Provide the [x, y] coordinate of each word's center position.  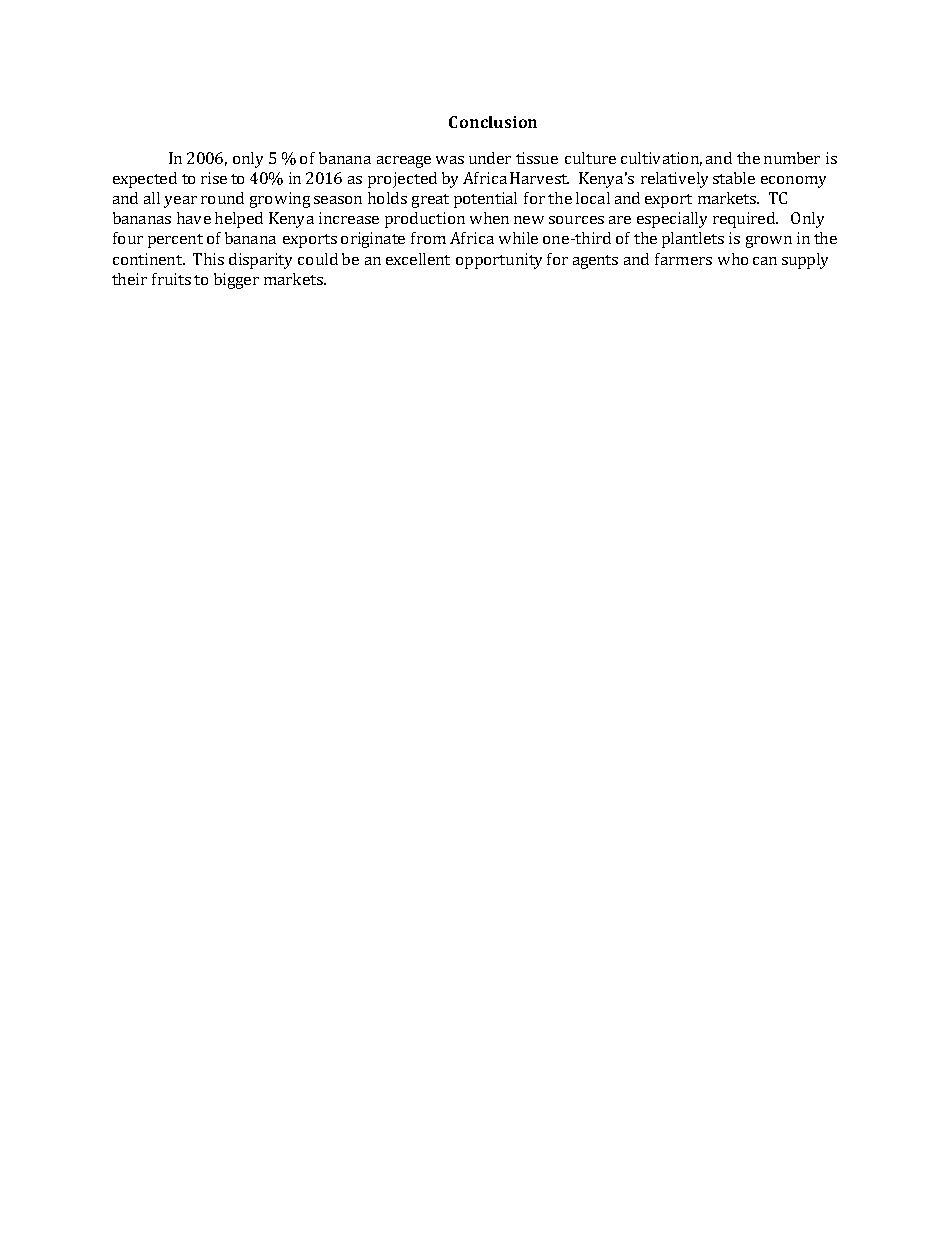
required [745, 220]
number [792, 158]
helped [239, 220]
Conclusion [493, 122]
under [490, 158]
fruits [171, 279]
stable [734, 178]
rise [214, 178]
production [425, 220]
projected [402, 180]
